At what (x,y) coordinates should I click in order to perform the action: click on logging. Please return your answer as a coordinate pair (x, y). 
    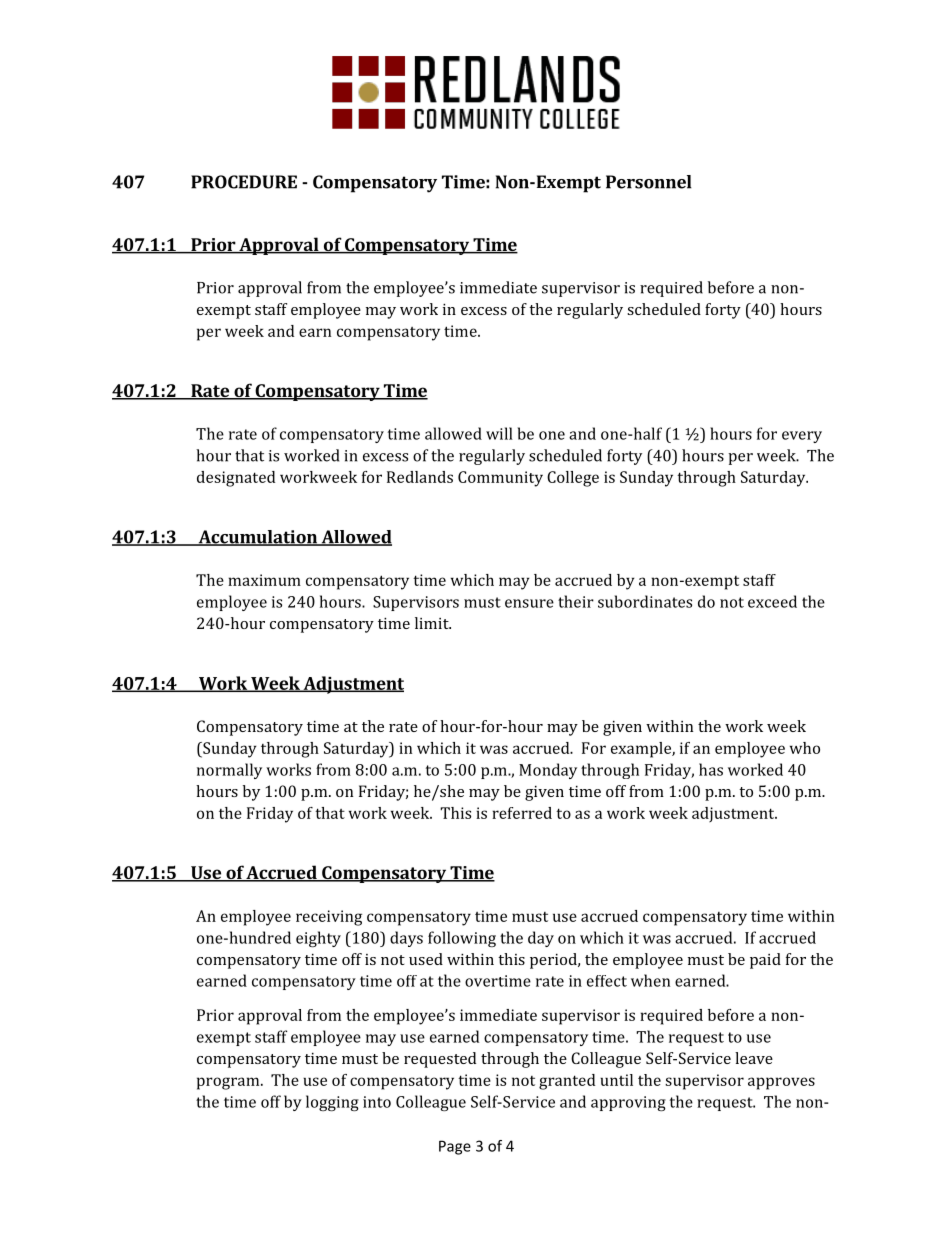
    Looking at the image, I should click on (332, 1103).
